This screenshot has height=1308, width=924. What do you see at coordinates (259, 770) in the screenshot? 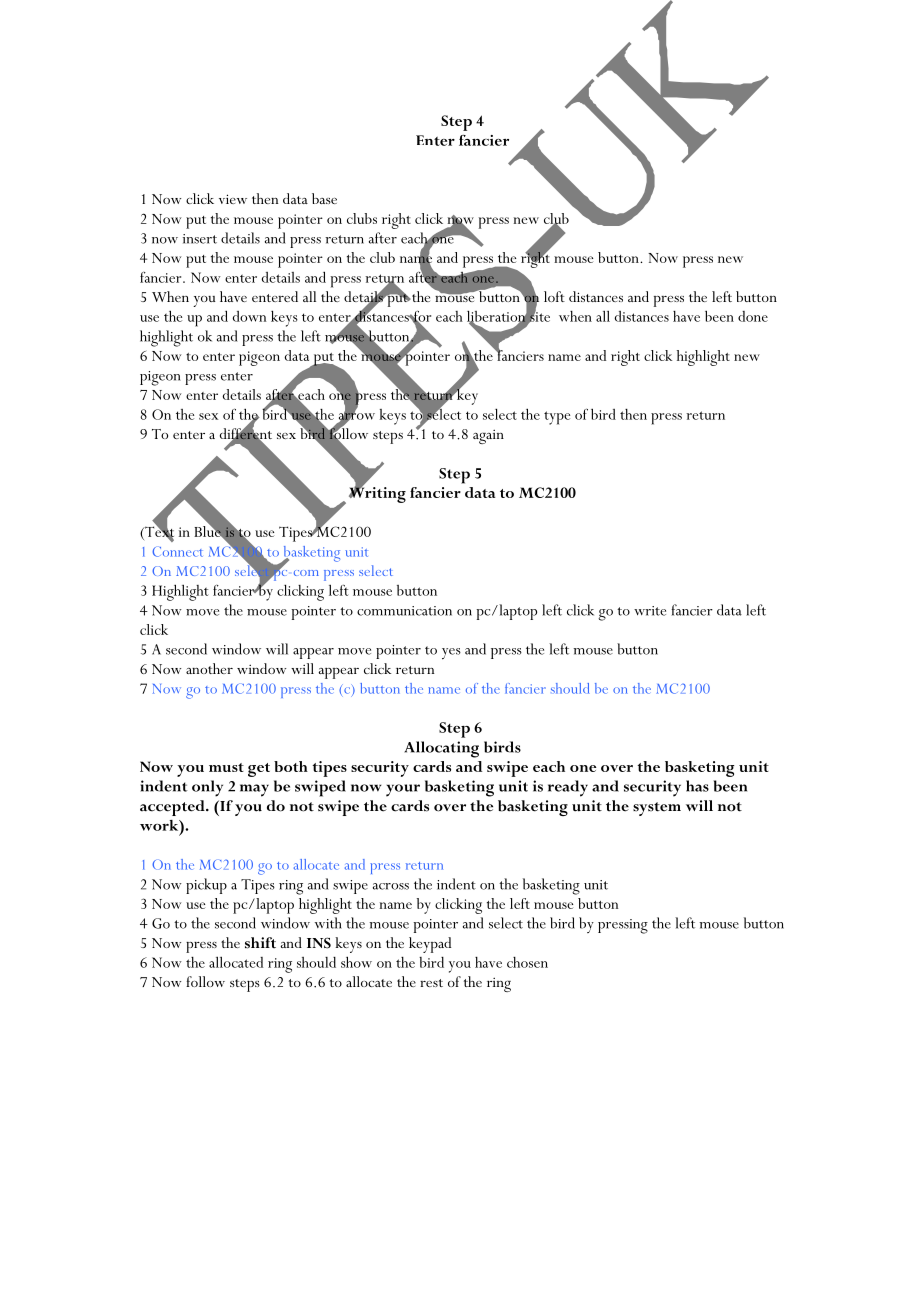
I see `get` at bounding box center [259, 770].
